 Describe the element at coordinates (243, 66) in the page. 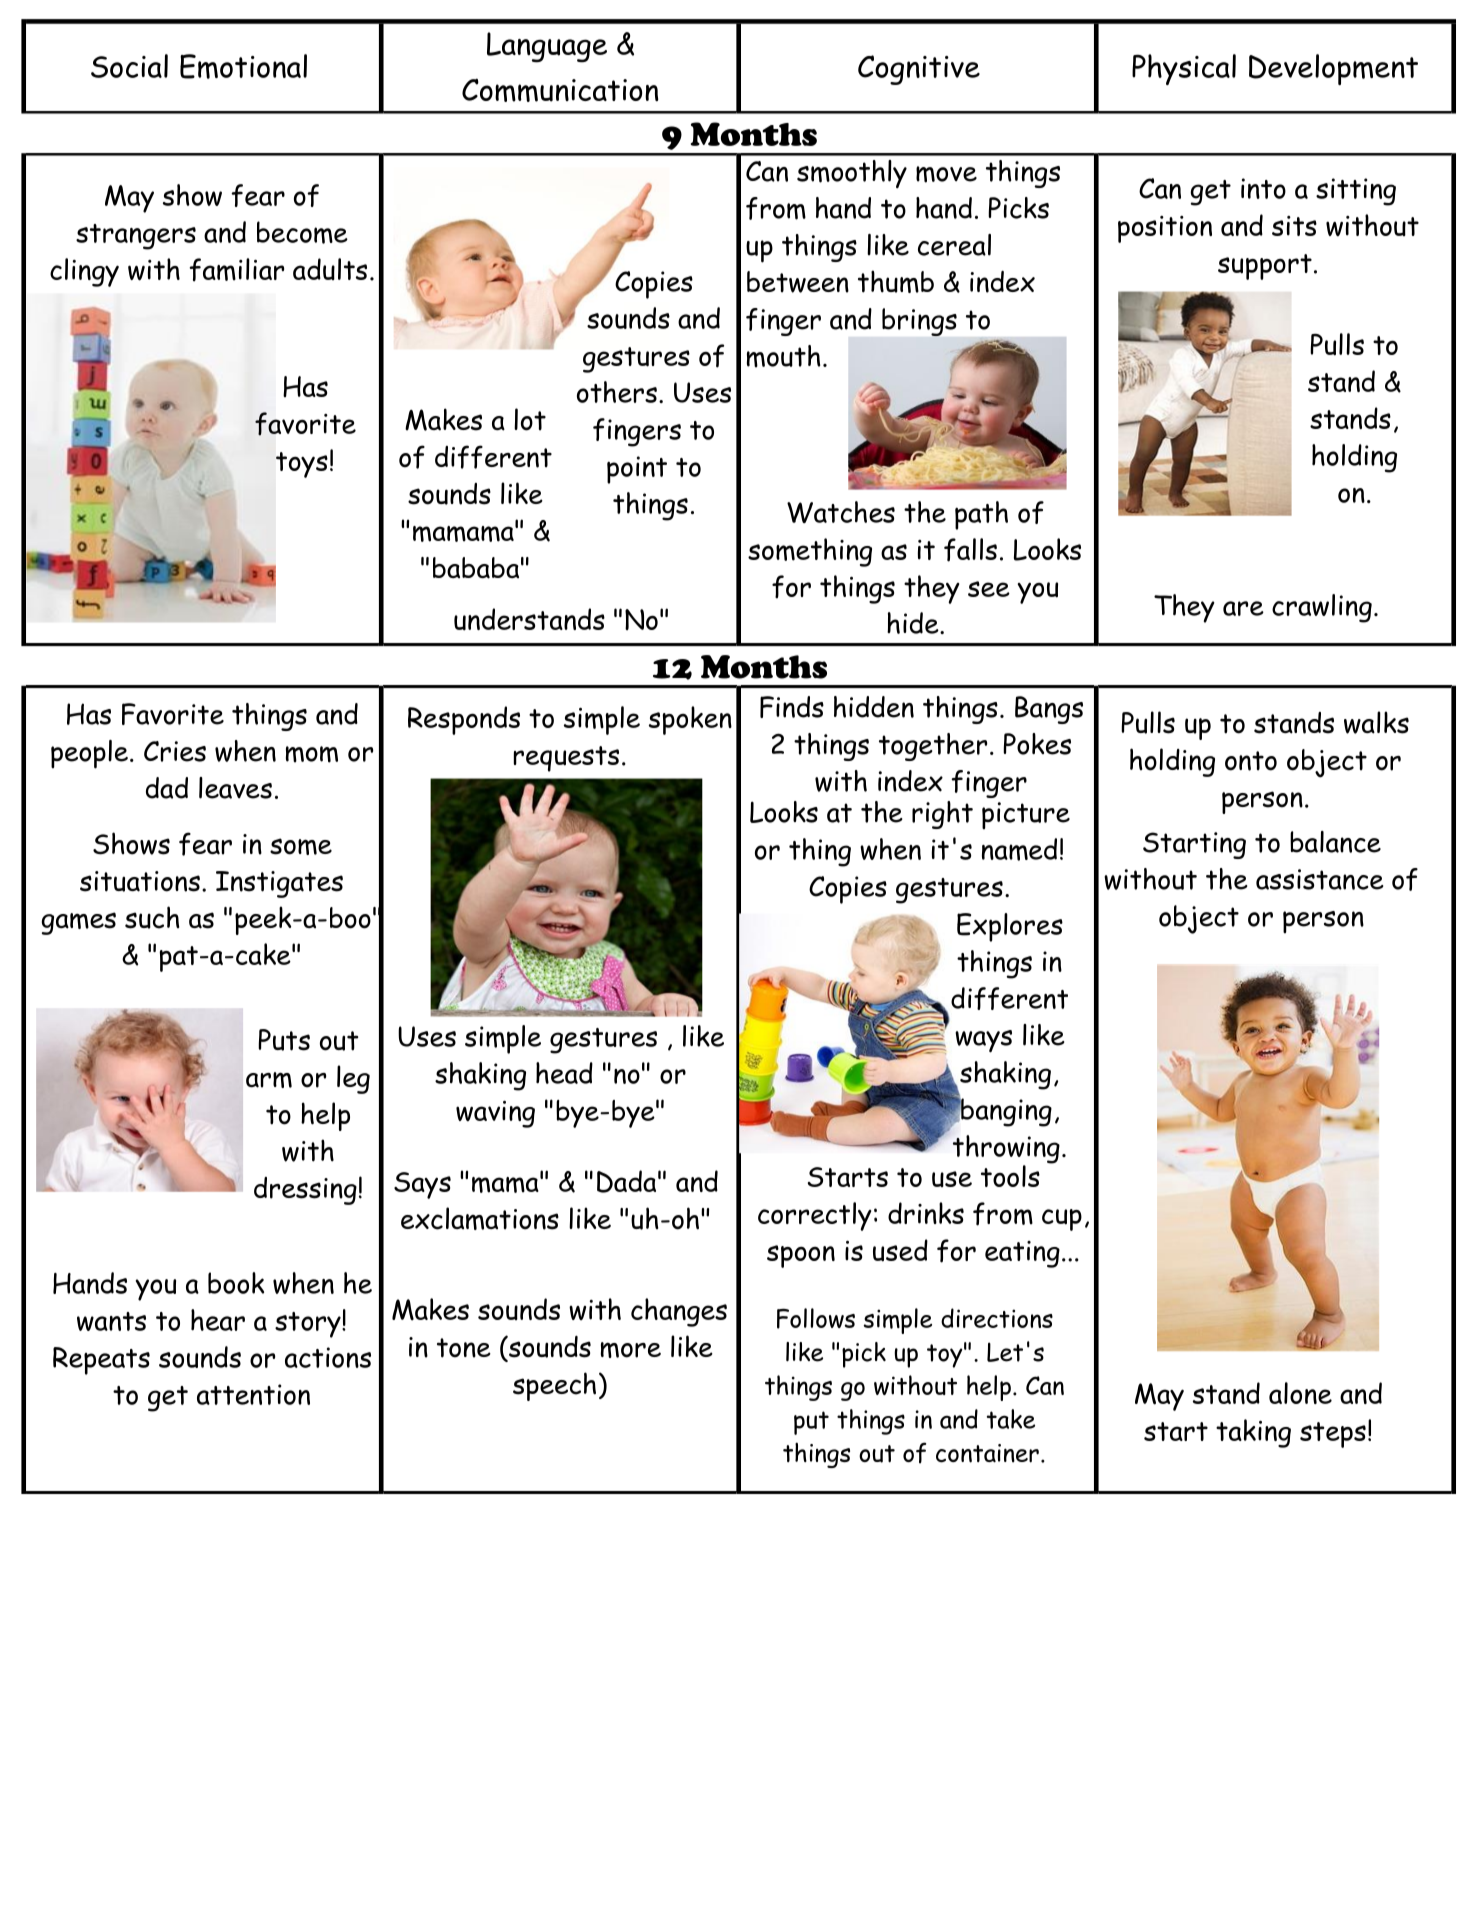

I see `Emotional` at that location.
